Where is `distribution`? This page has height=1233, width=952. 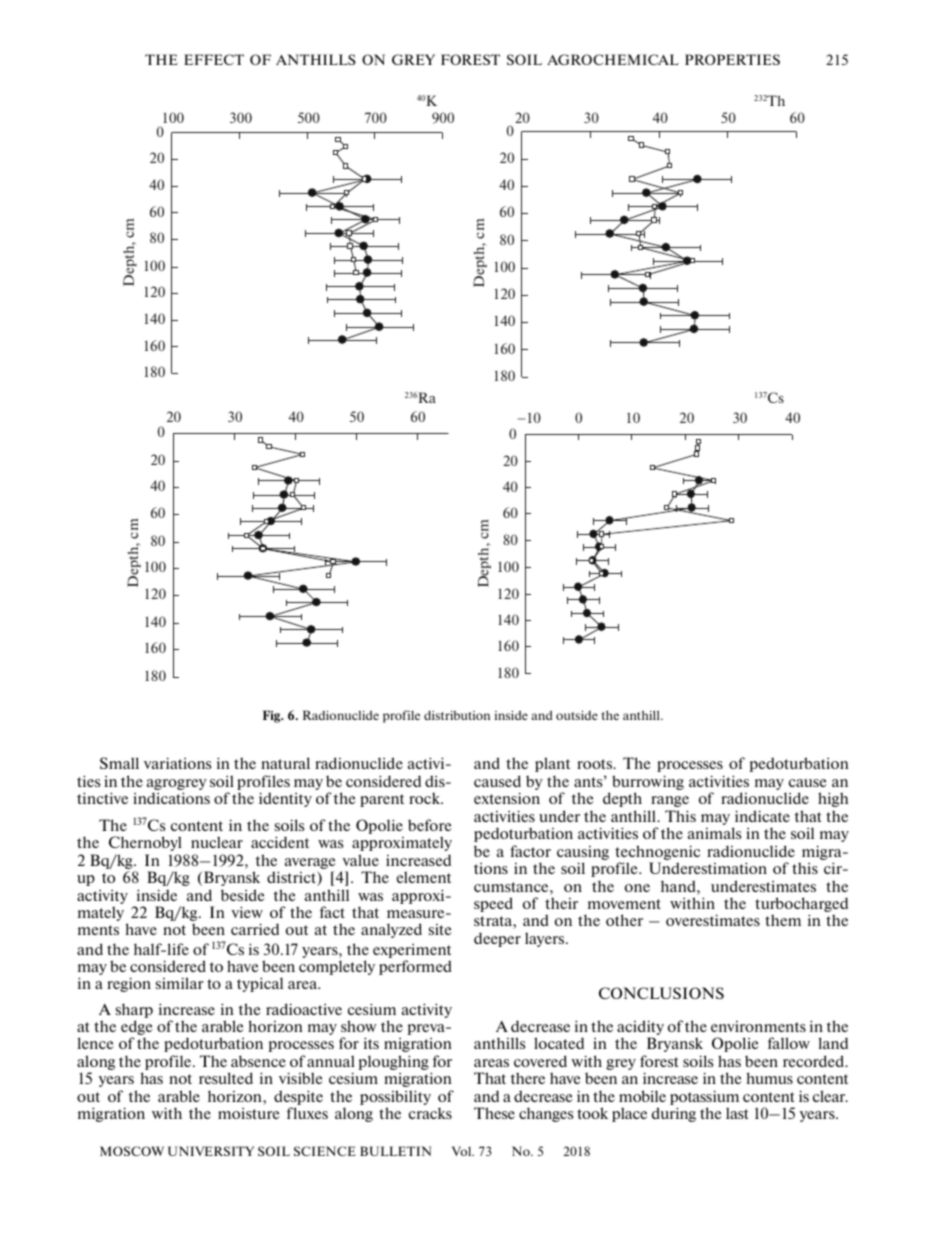
distribution is located at coordinates (457, 715).
